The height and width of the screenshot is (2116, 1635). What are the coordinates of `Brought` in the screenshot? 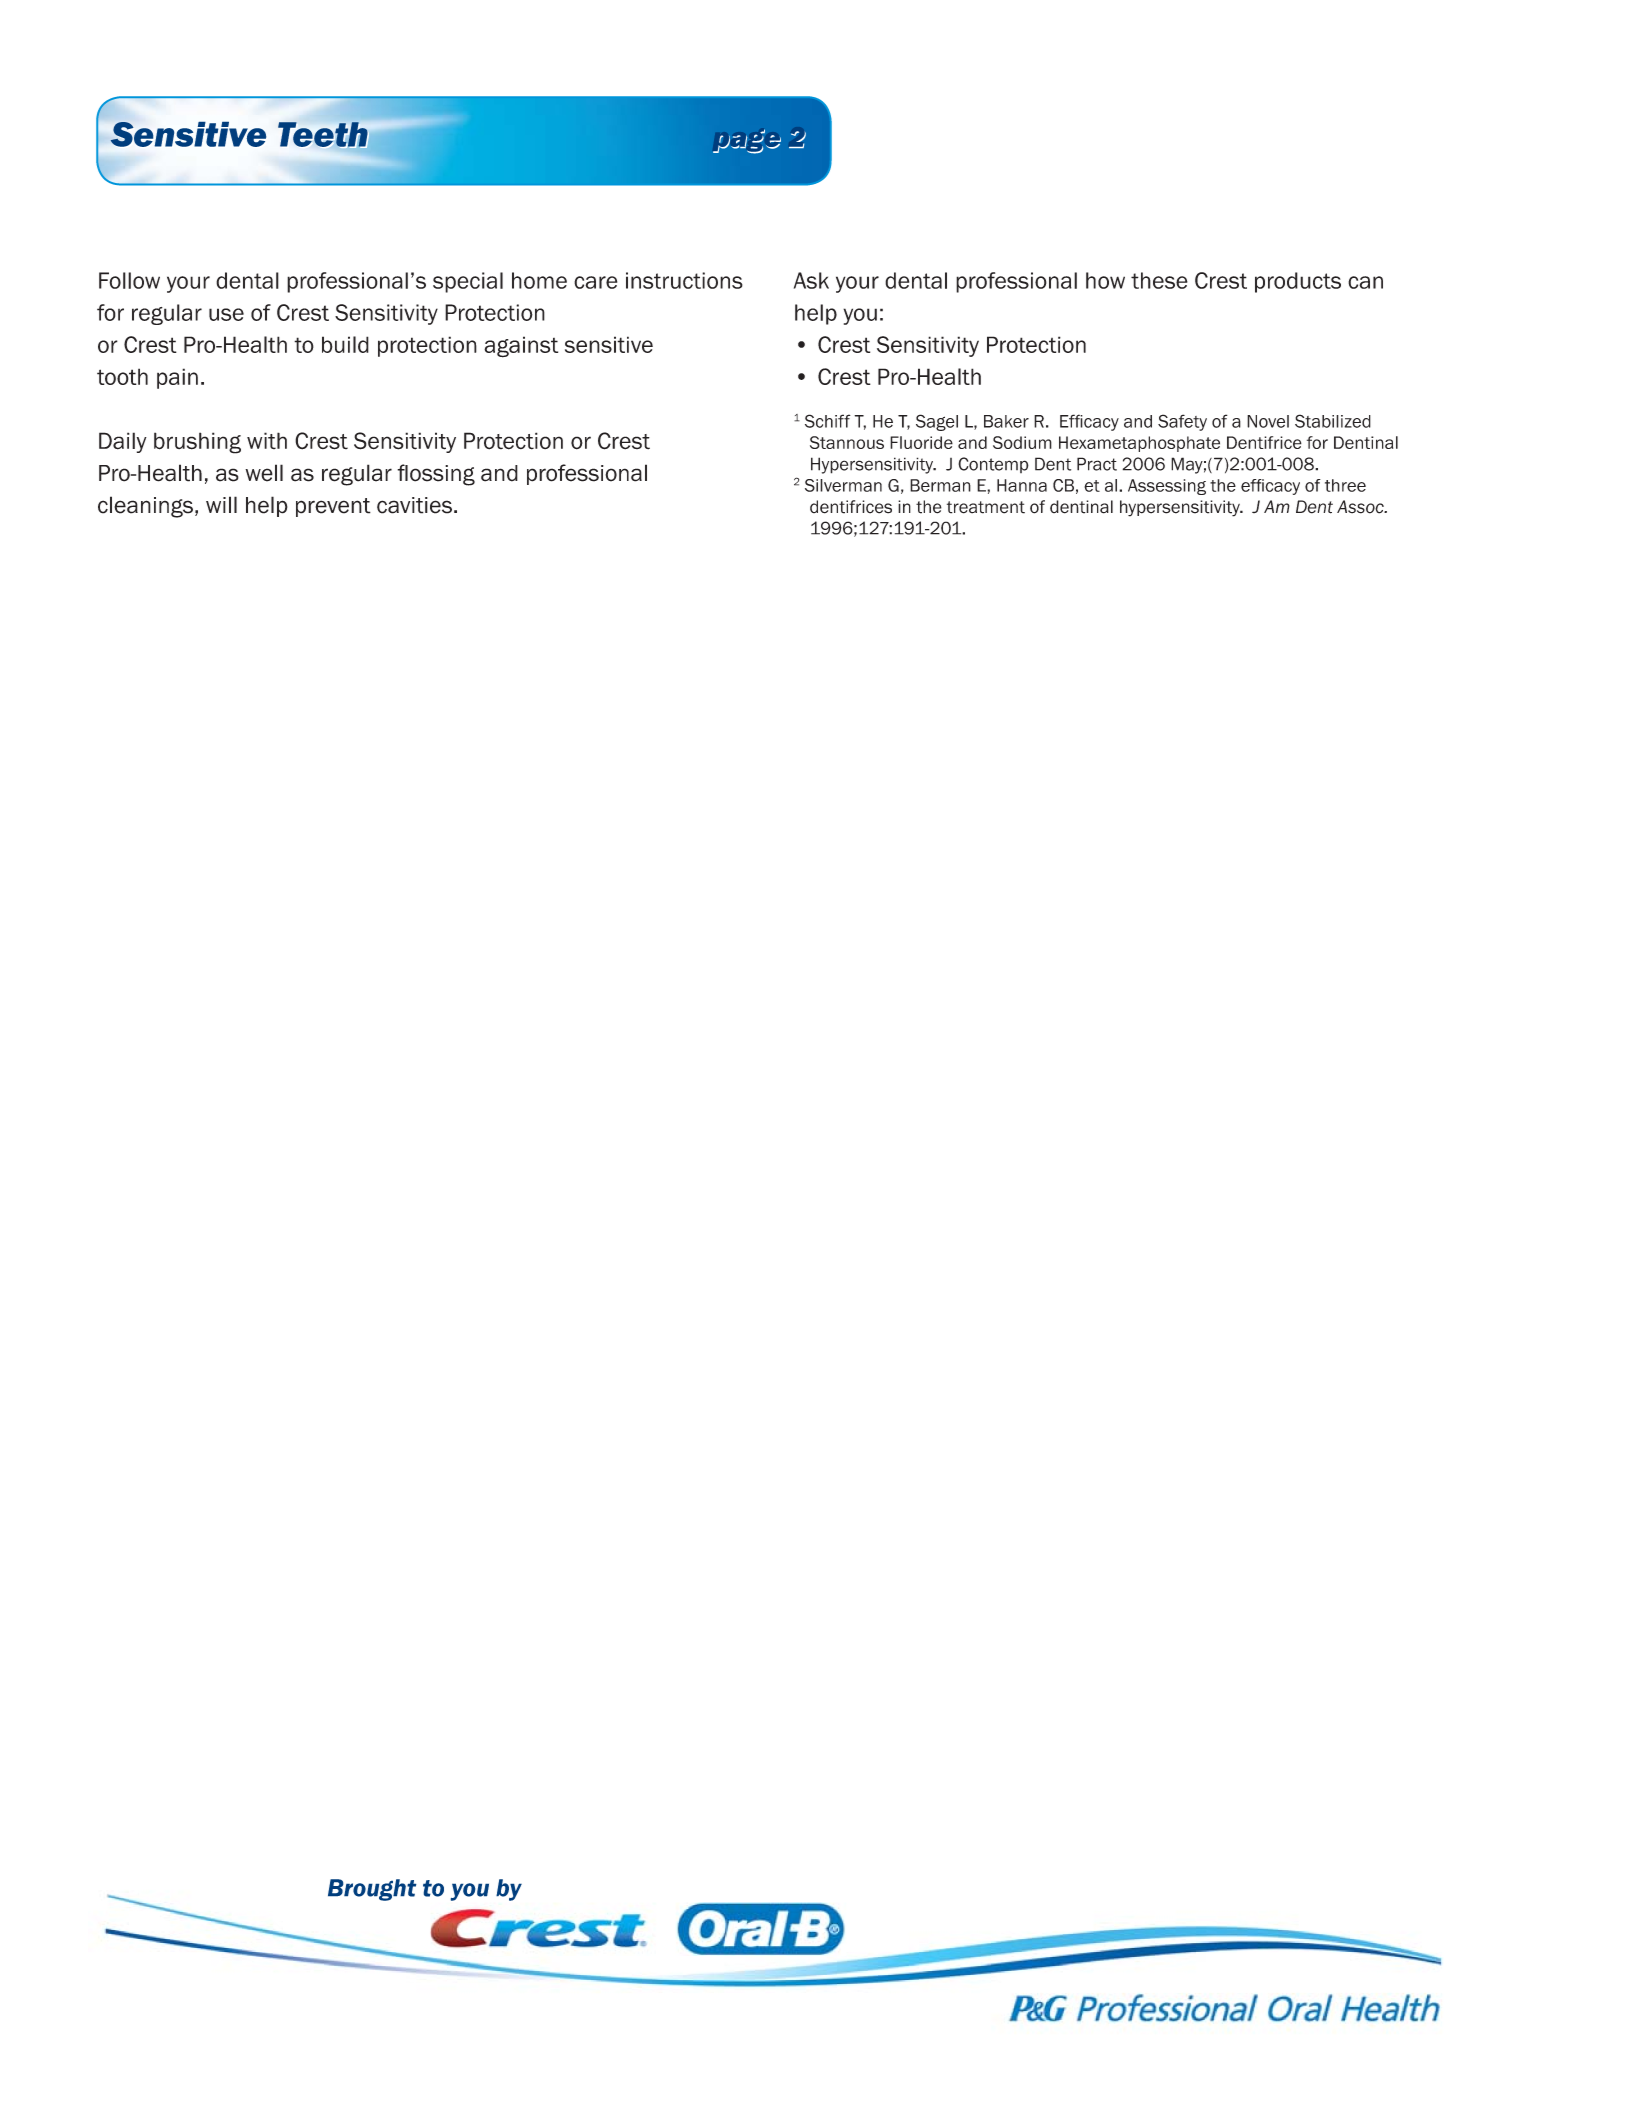 It's located at (372, 1890).
